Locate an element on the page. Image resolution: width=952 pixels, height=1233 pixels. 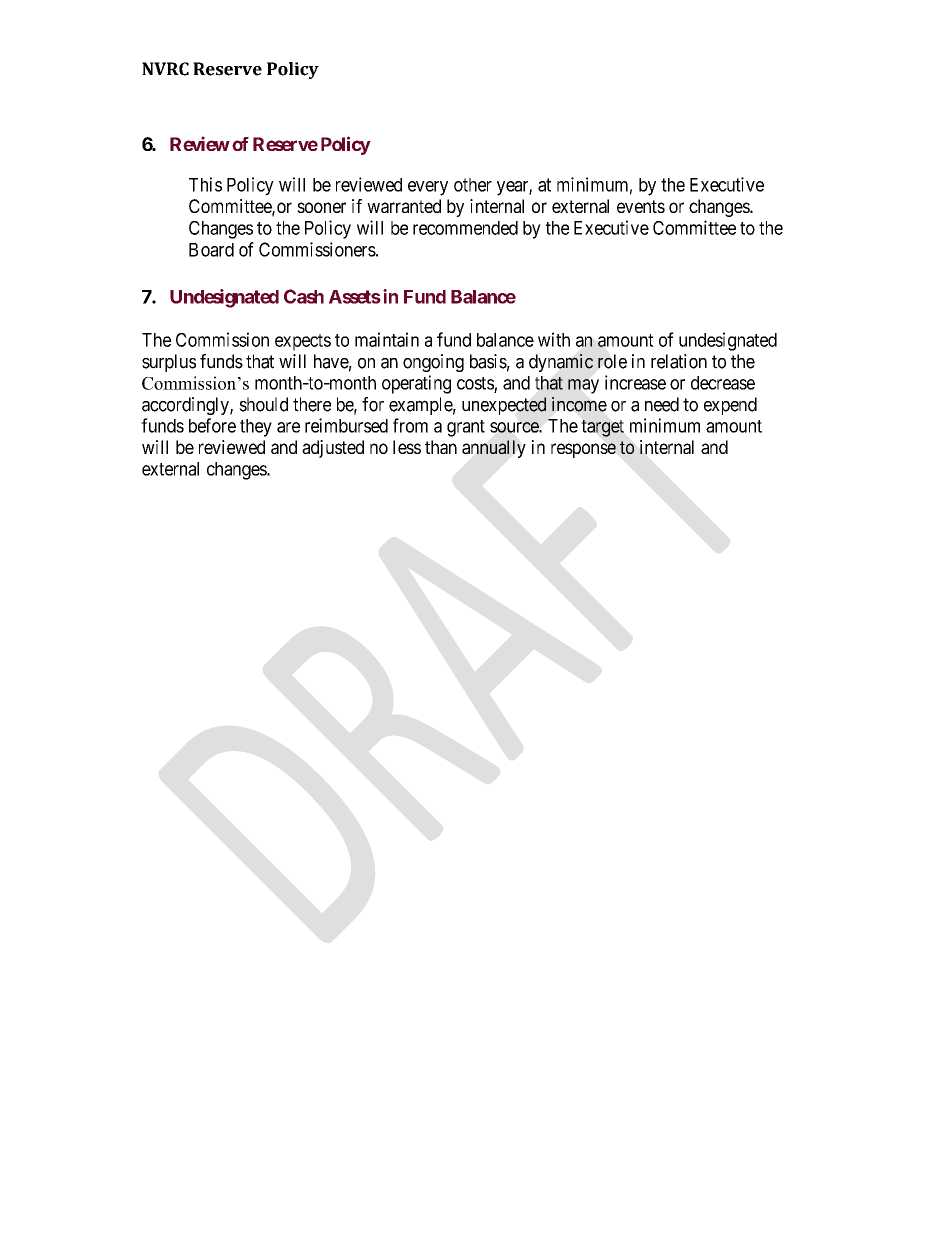
relation is located at coordinates (679, 361).
